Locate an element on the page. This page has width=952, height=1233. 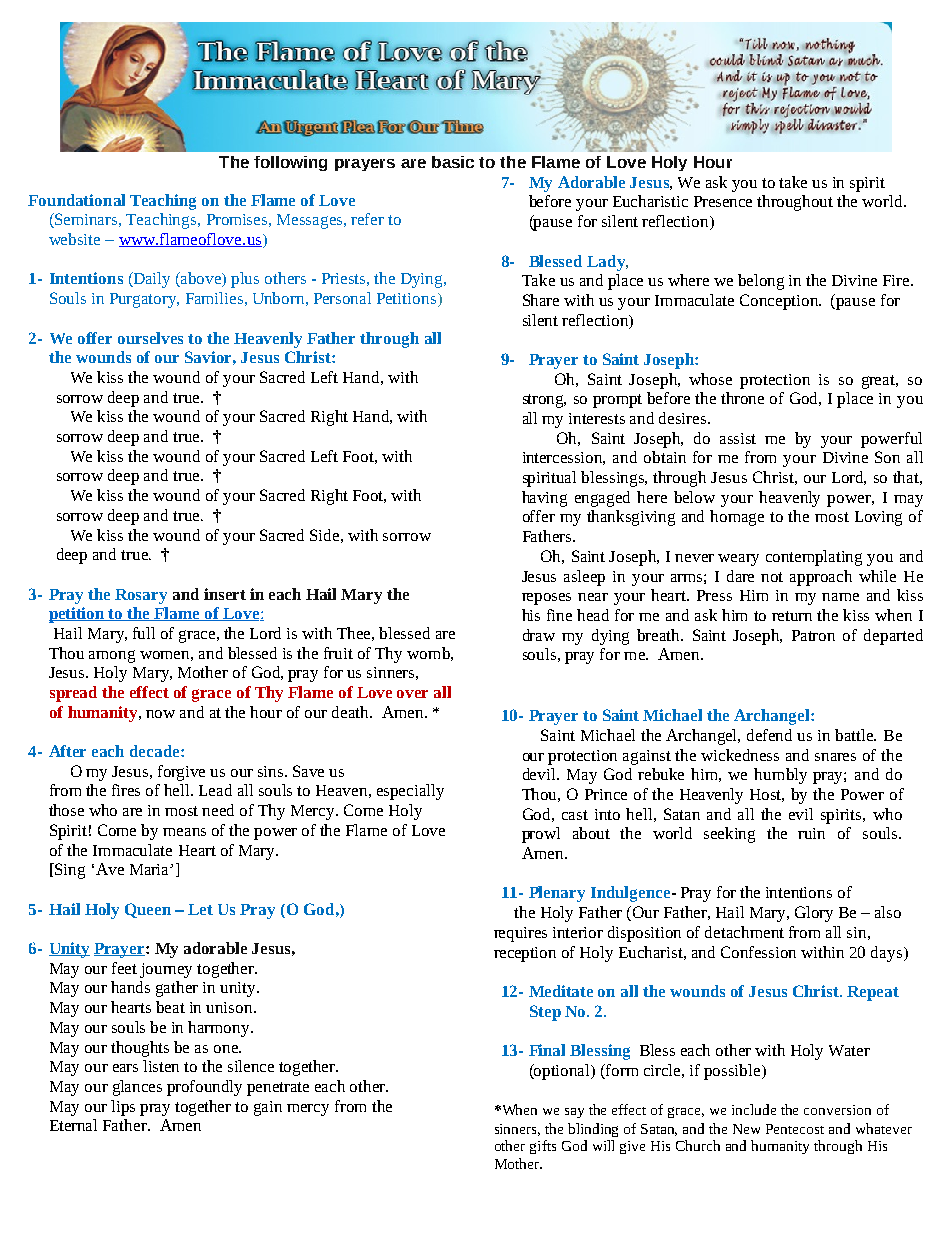
Rosary is located at coordinates (141, 596).
